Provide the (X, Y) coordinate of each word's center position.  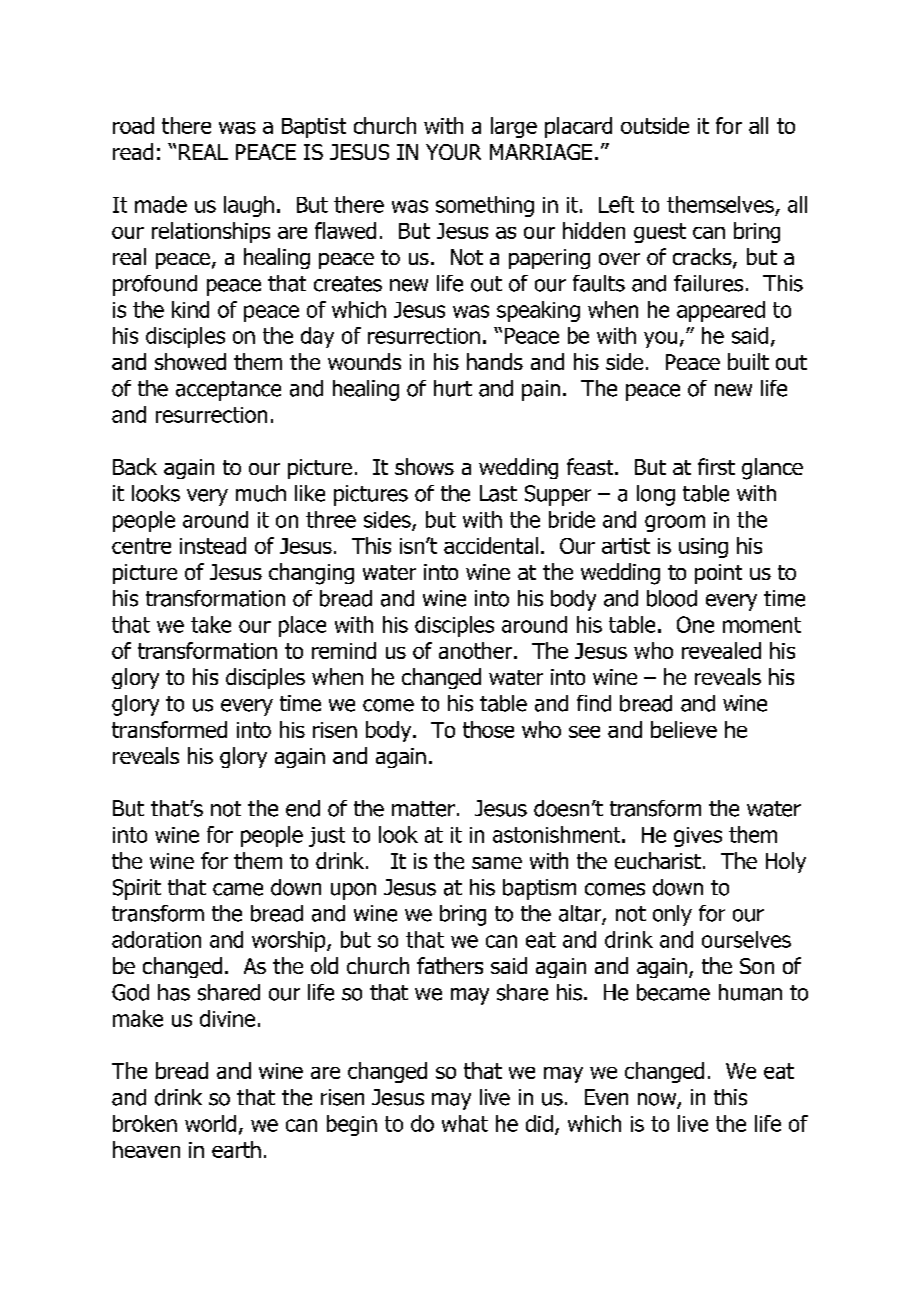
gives (698, 837)
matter (423, 809)
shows (424, 466)
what (465, 1123)
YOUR (453, 152)
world (210, 1123)
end (303, 808)
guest (660, 233)
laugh (249, 206)
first (716, 466)
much (261, 493)
